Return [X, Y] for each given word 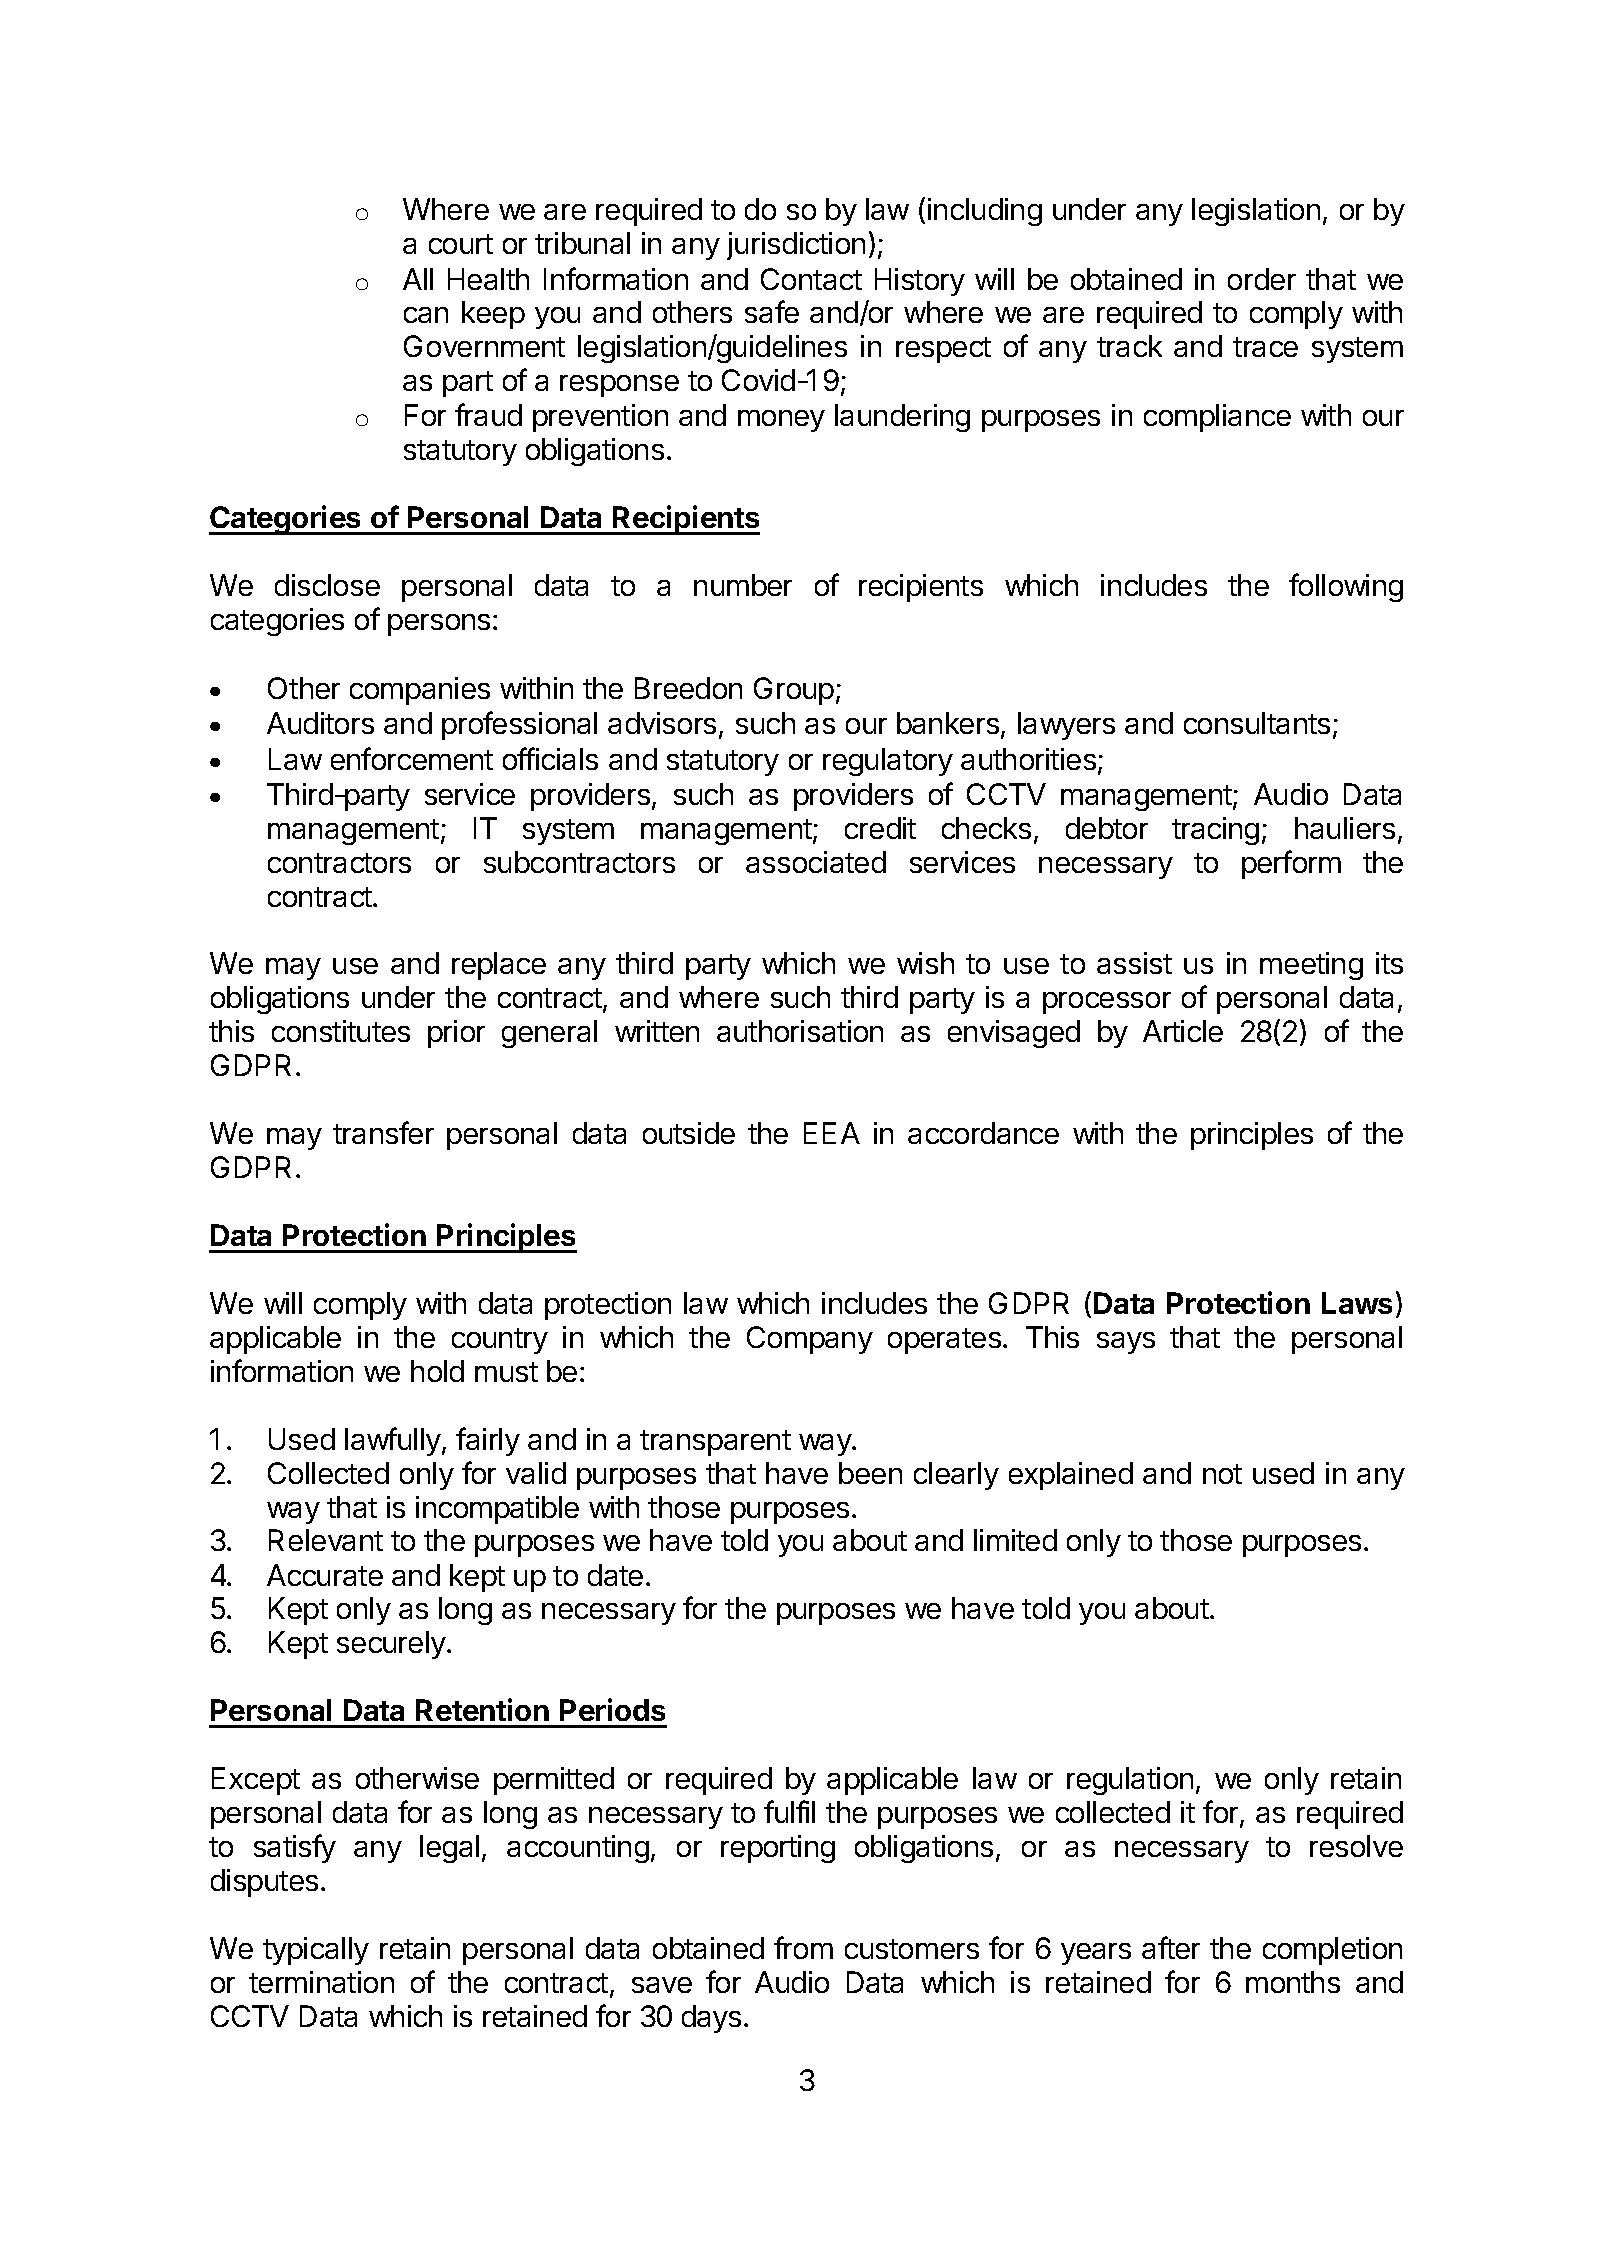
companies [420, 691]
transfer [383, 1132]
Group [794, 691]
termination [321, 1982]
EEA [832, 1133]
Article [1183, 1031]
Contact [811, 279]
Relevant [326, 1540]
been [870, 1473]
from [803, 1947]
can [426, 315]
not [1222, 1474]
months [1293, 1982]
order [1262, 279]
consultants [1257, 723]
